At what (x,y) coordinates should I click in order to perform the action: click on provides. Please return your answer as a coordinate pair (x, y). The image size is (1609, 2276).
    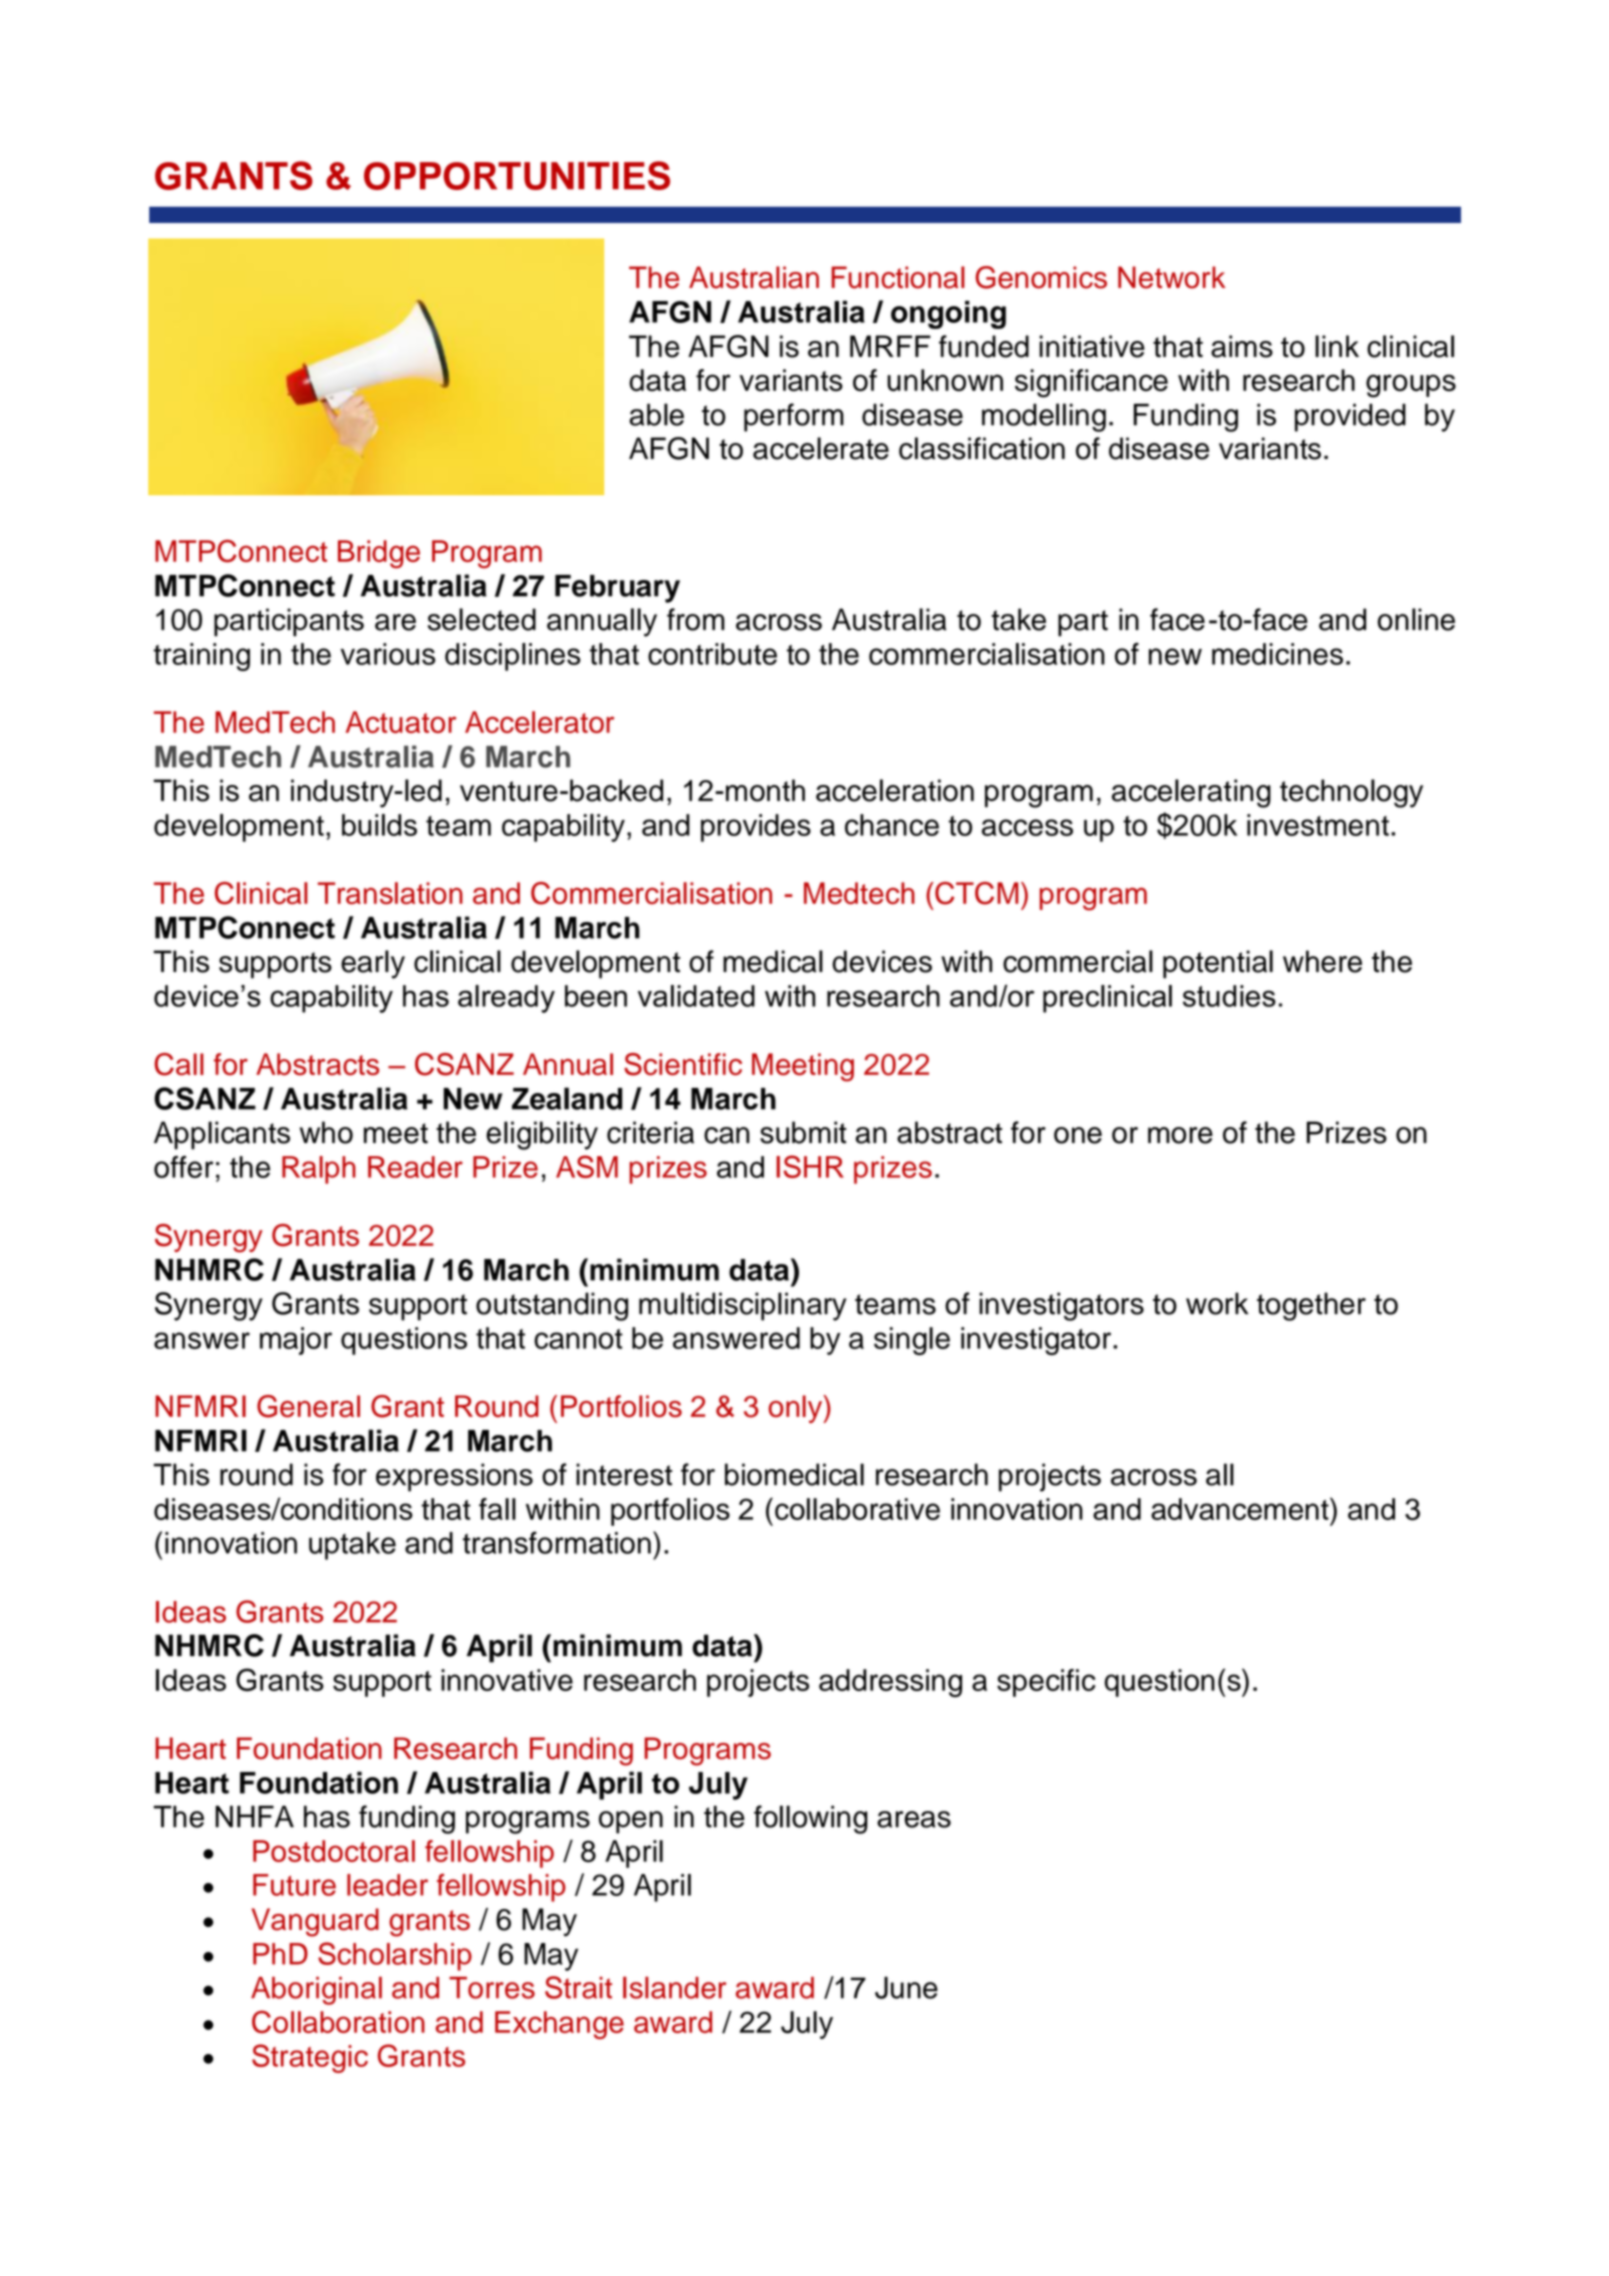
    Looking at the image, I should click on (756, 828).
